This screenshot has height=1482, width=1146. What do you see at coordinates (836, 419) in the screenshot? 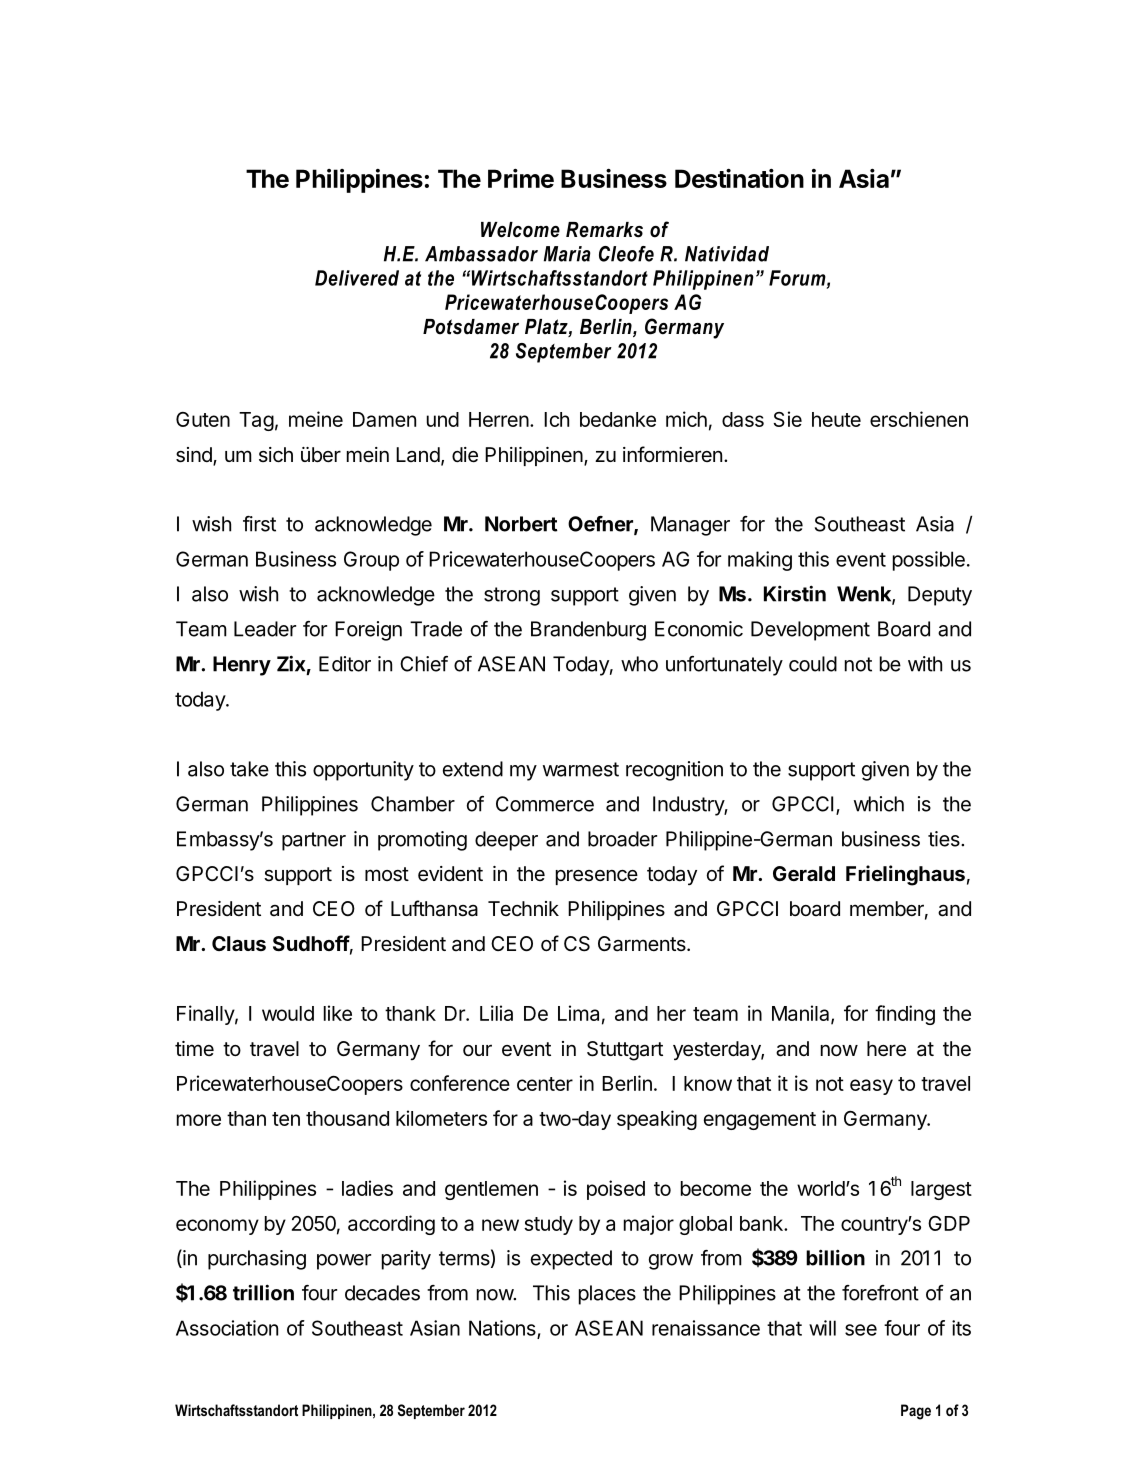
I see `heute` at bounding box center [836, 419].
